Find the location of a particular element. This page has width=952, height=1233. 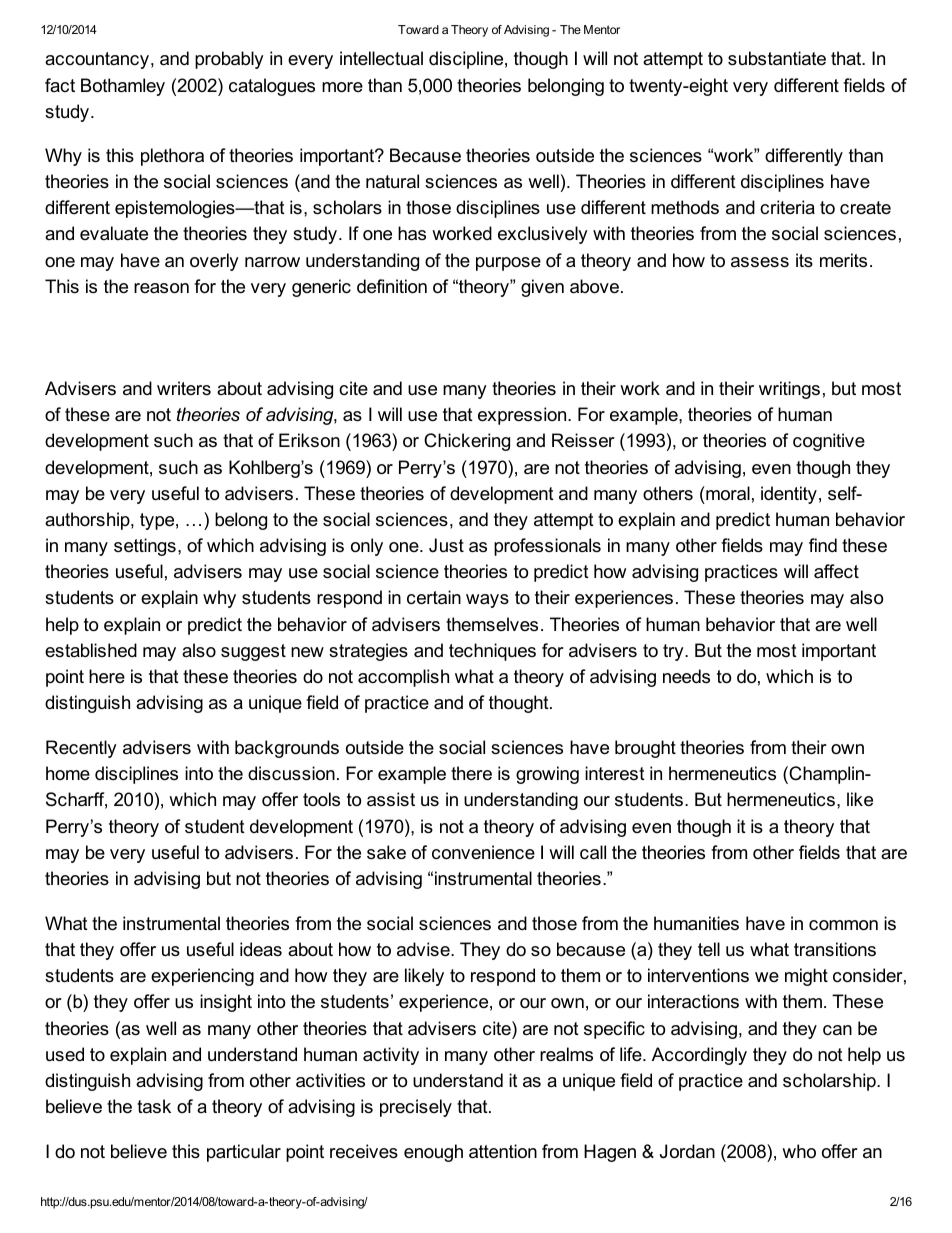

identity is located at coordinates (789, 495).
